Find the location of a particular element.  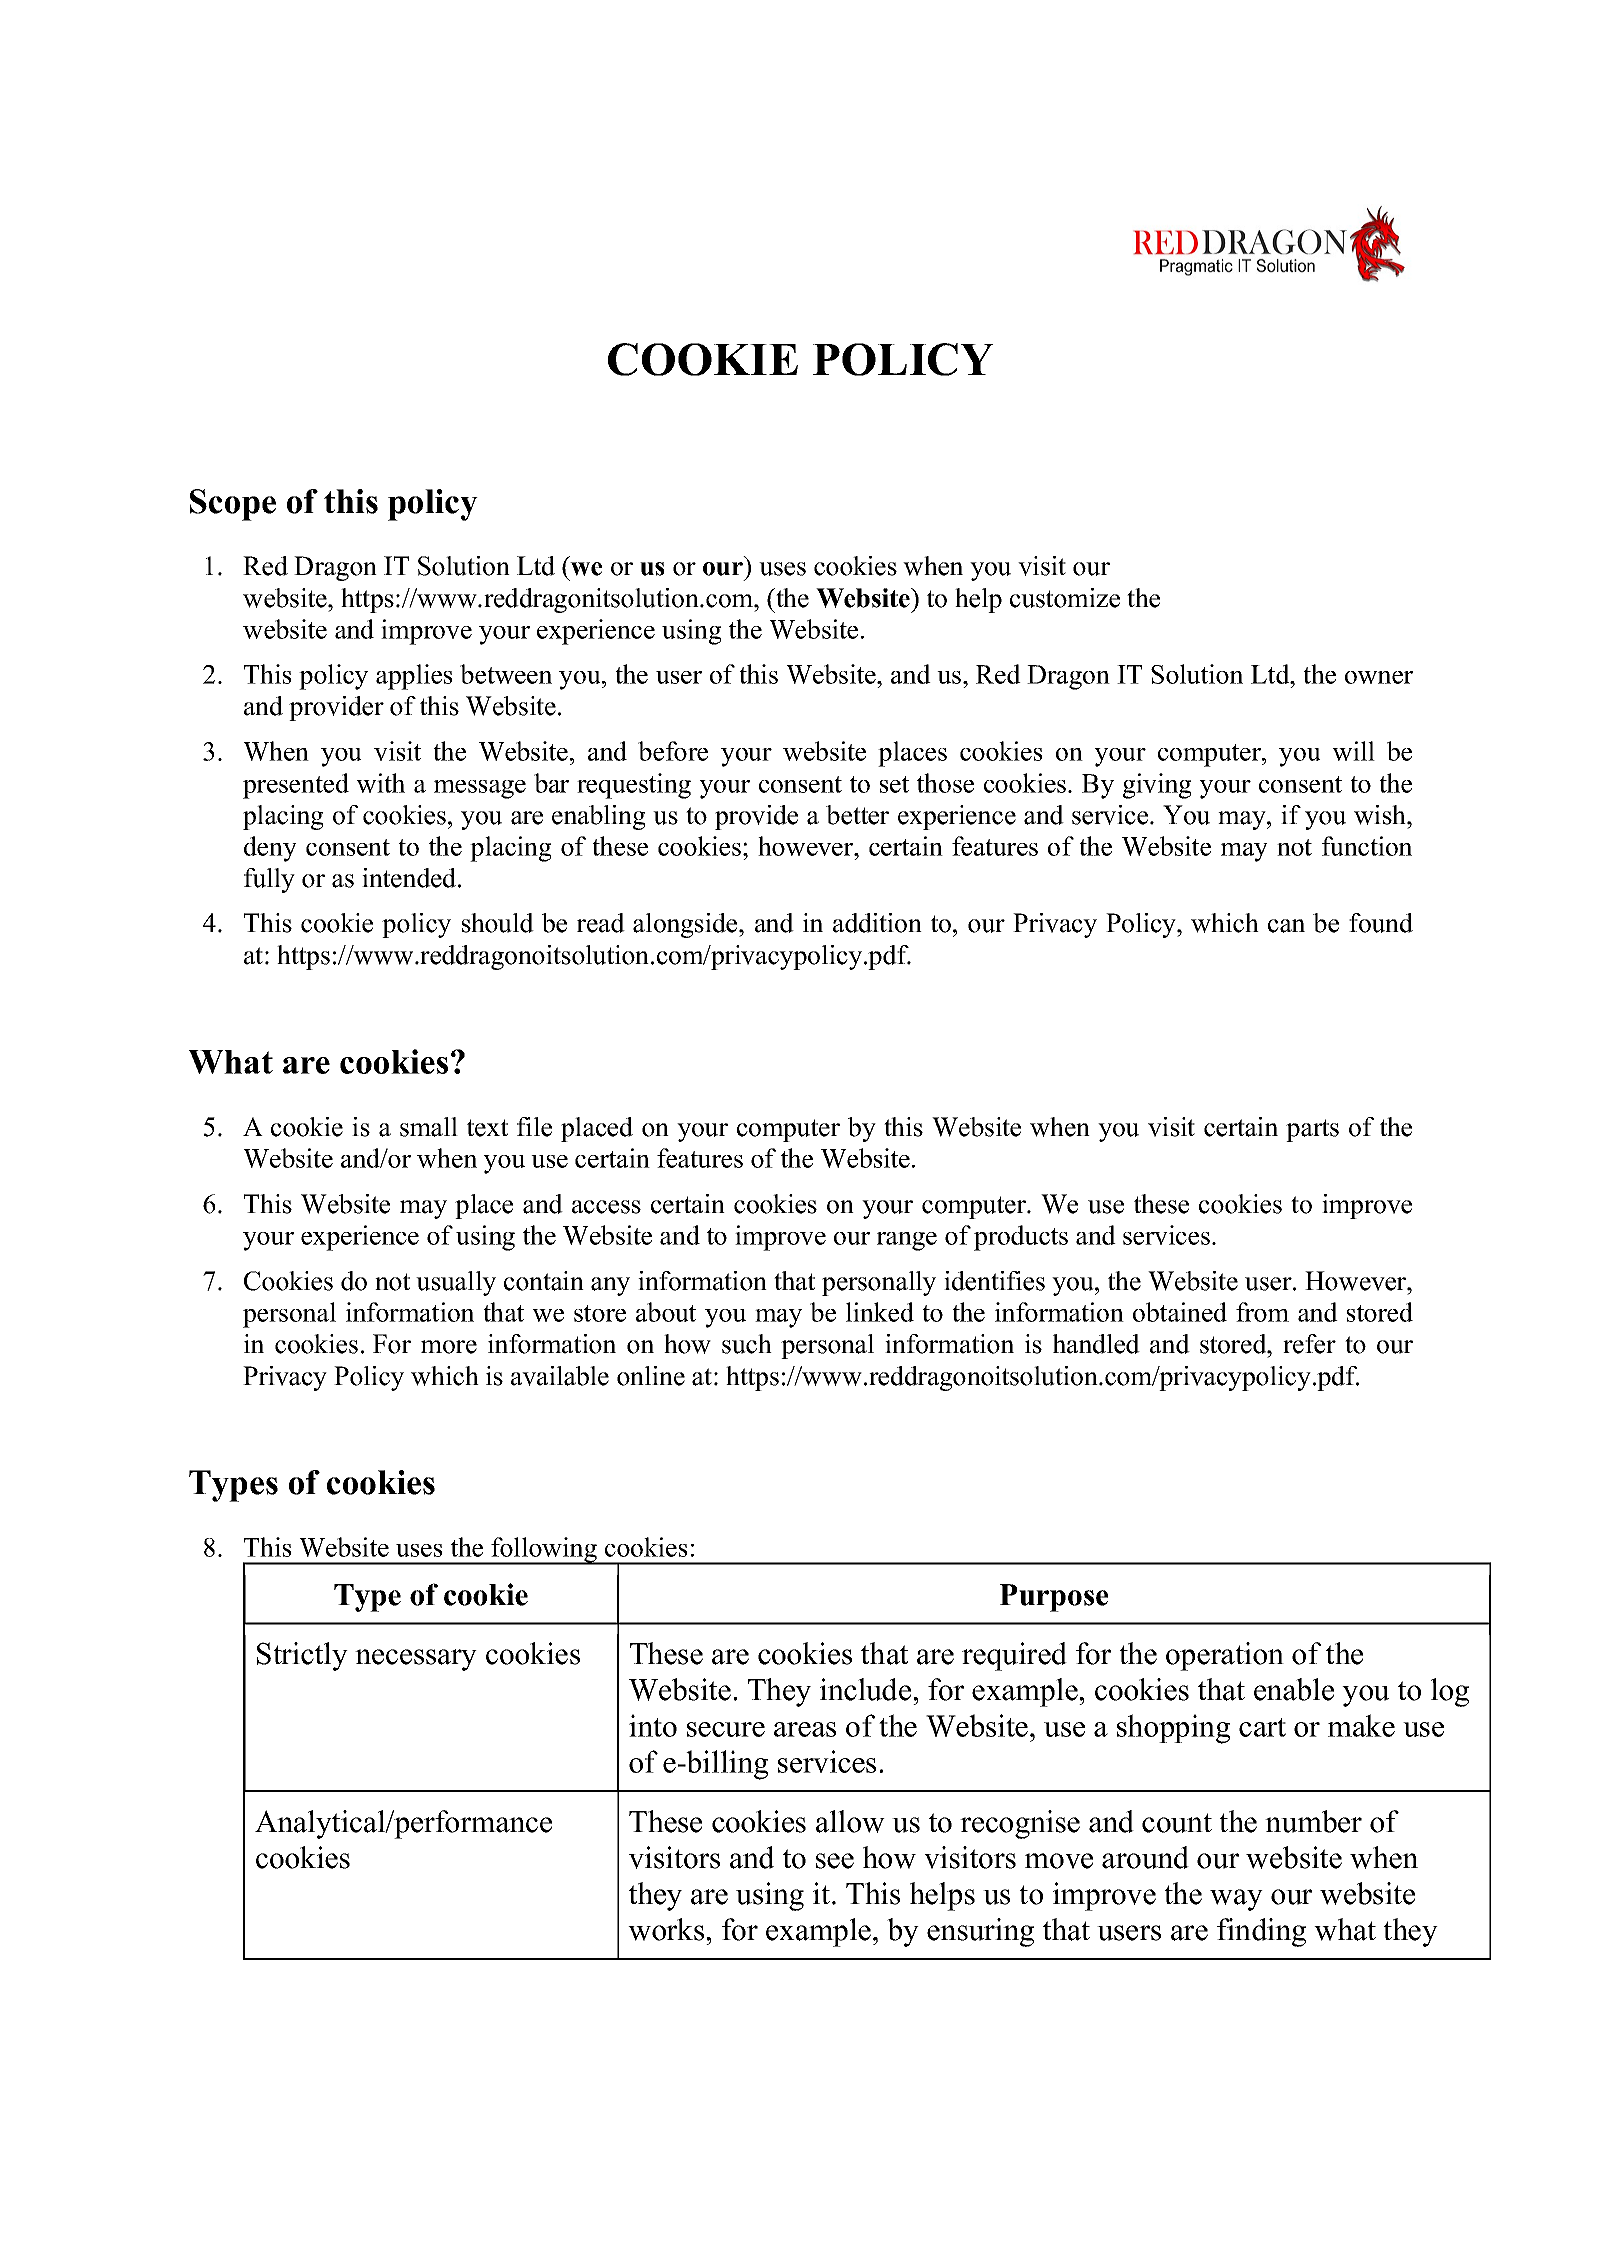

customize is located at coordinates (1065, 598).
